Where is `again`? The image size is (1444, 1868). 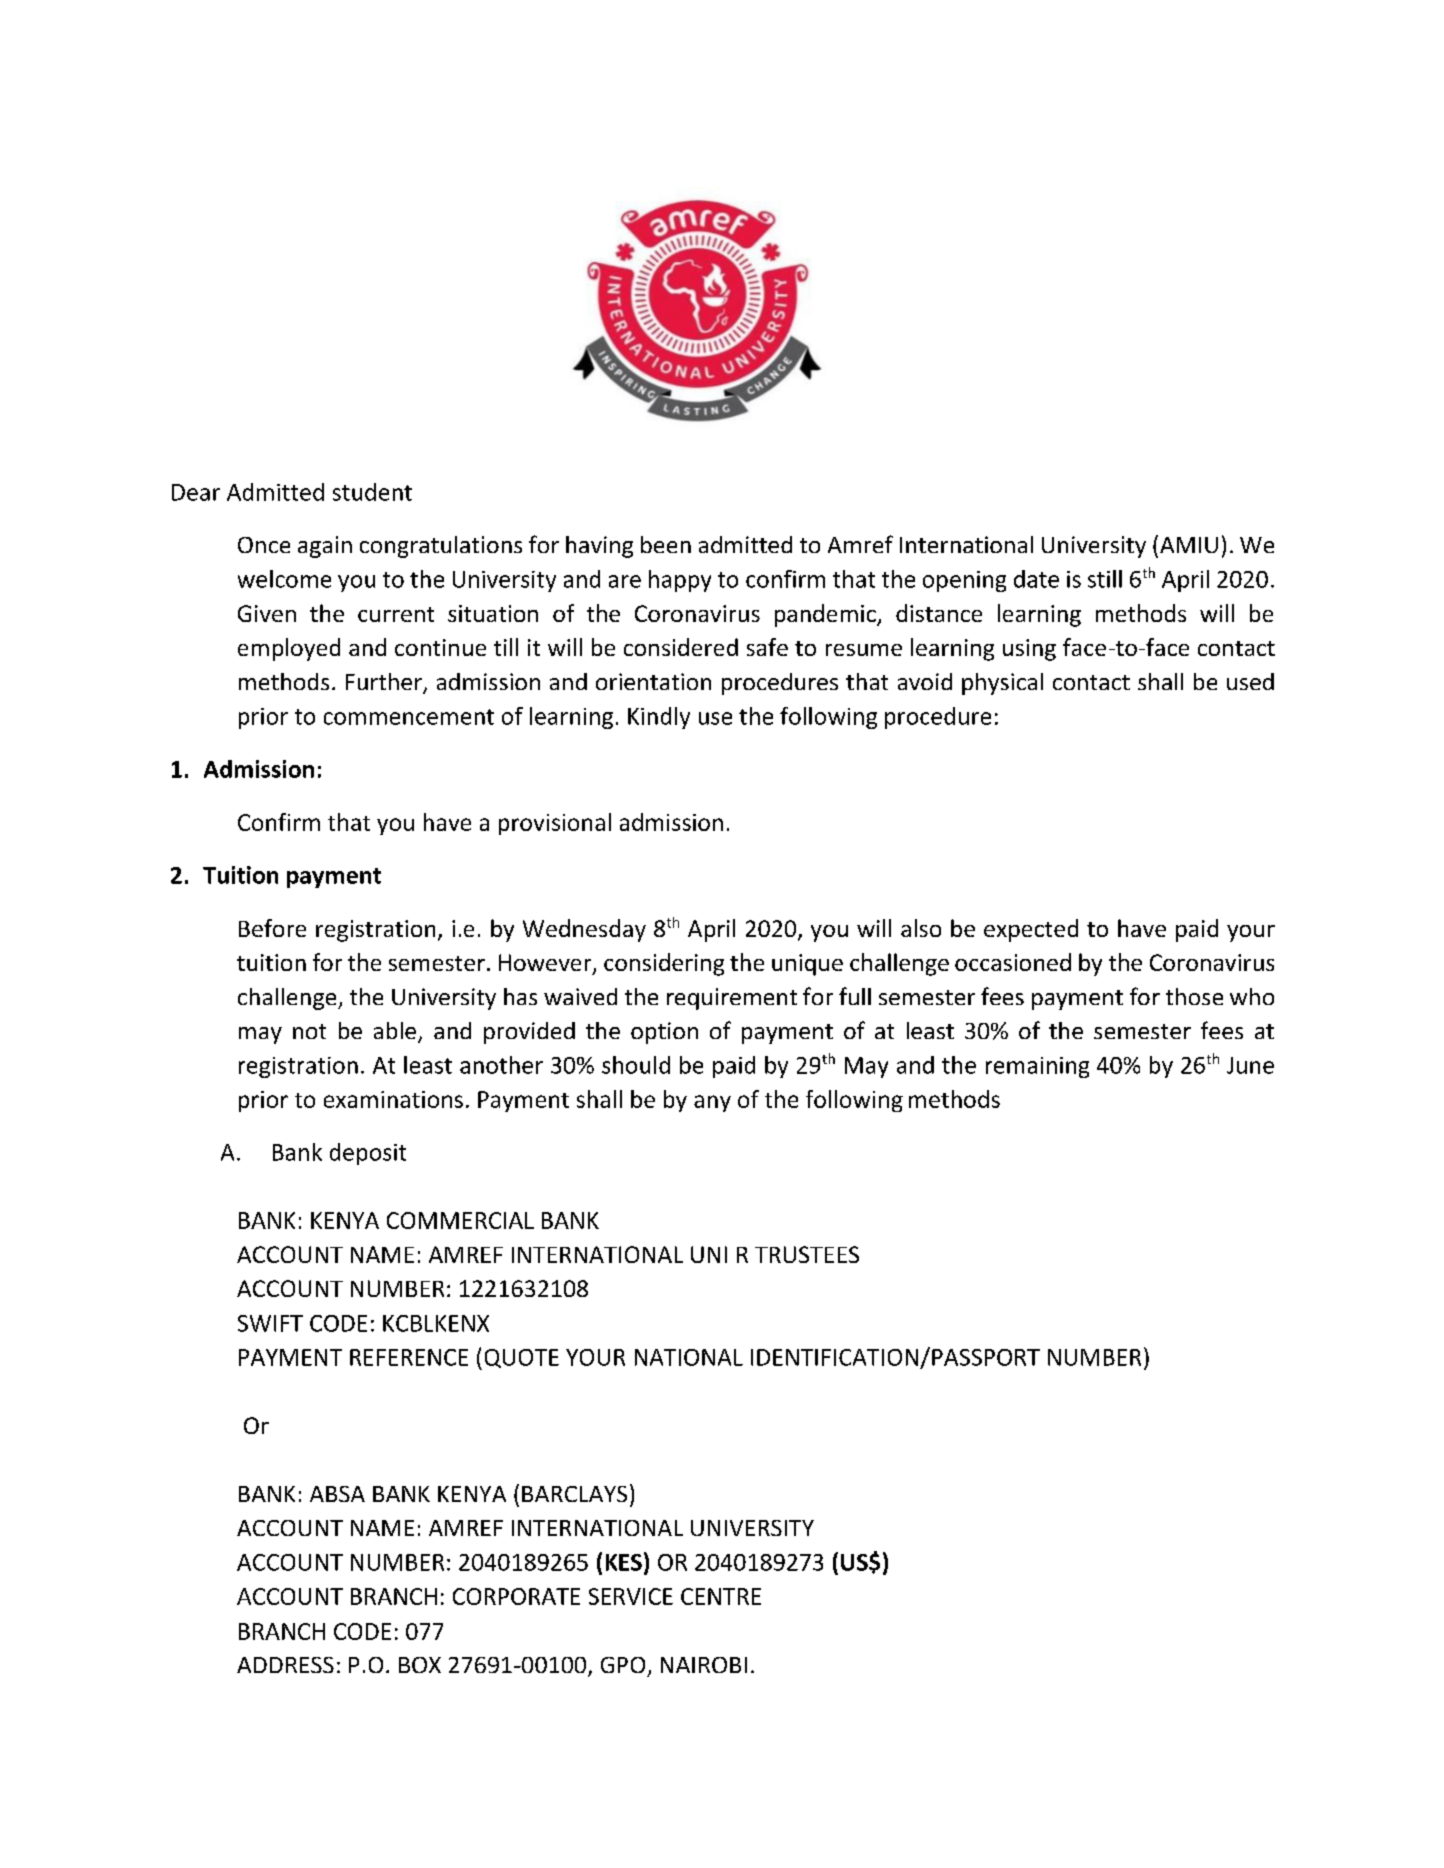
again is located at coordinates (325, 547).
